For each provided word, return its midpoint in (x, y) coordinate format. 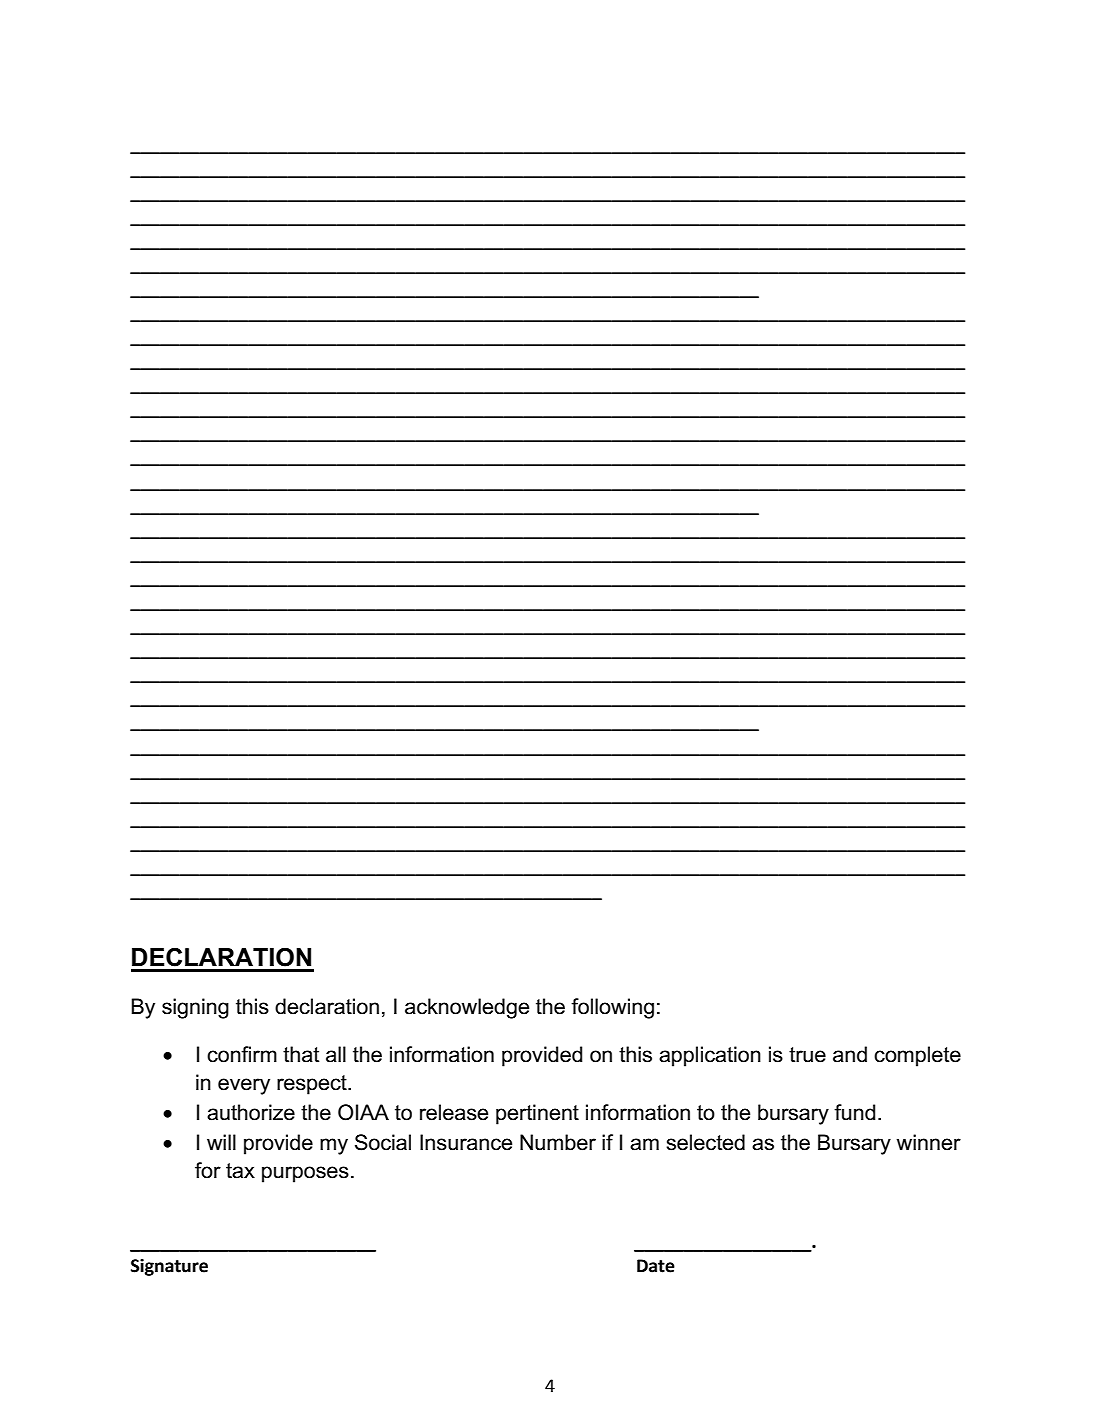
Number (558, 1142)
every (244, 1086)
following (612, 1008)
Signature (169, 1267)
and (850, 1054)
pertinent (537, 1114)
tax (240, 1171)
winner (928, 1142)
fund (854, 1112)
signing (195, 1008)
